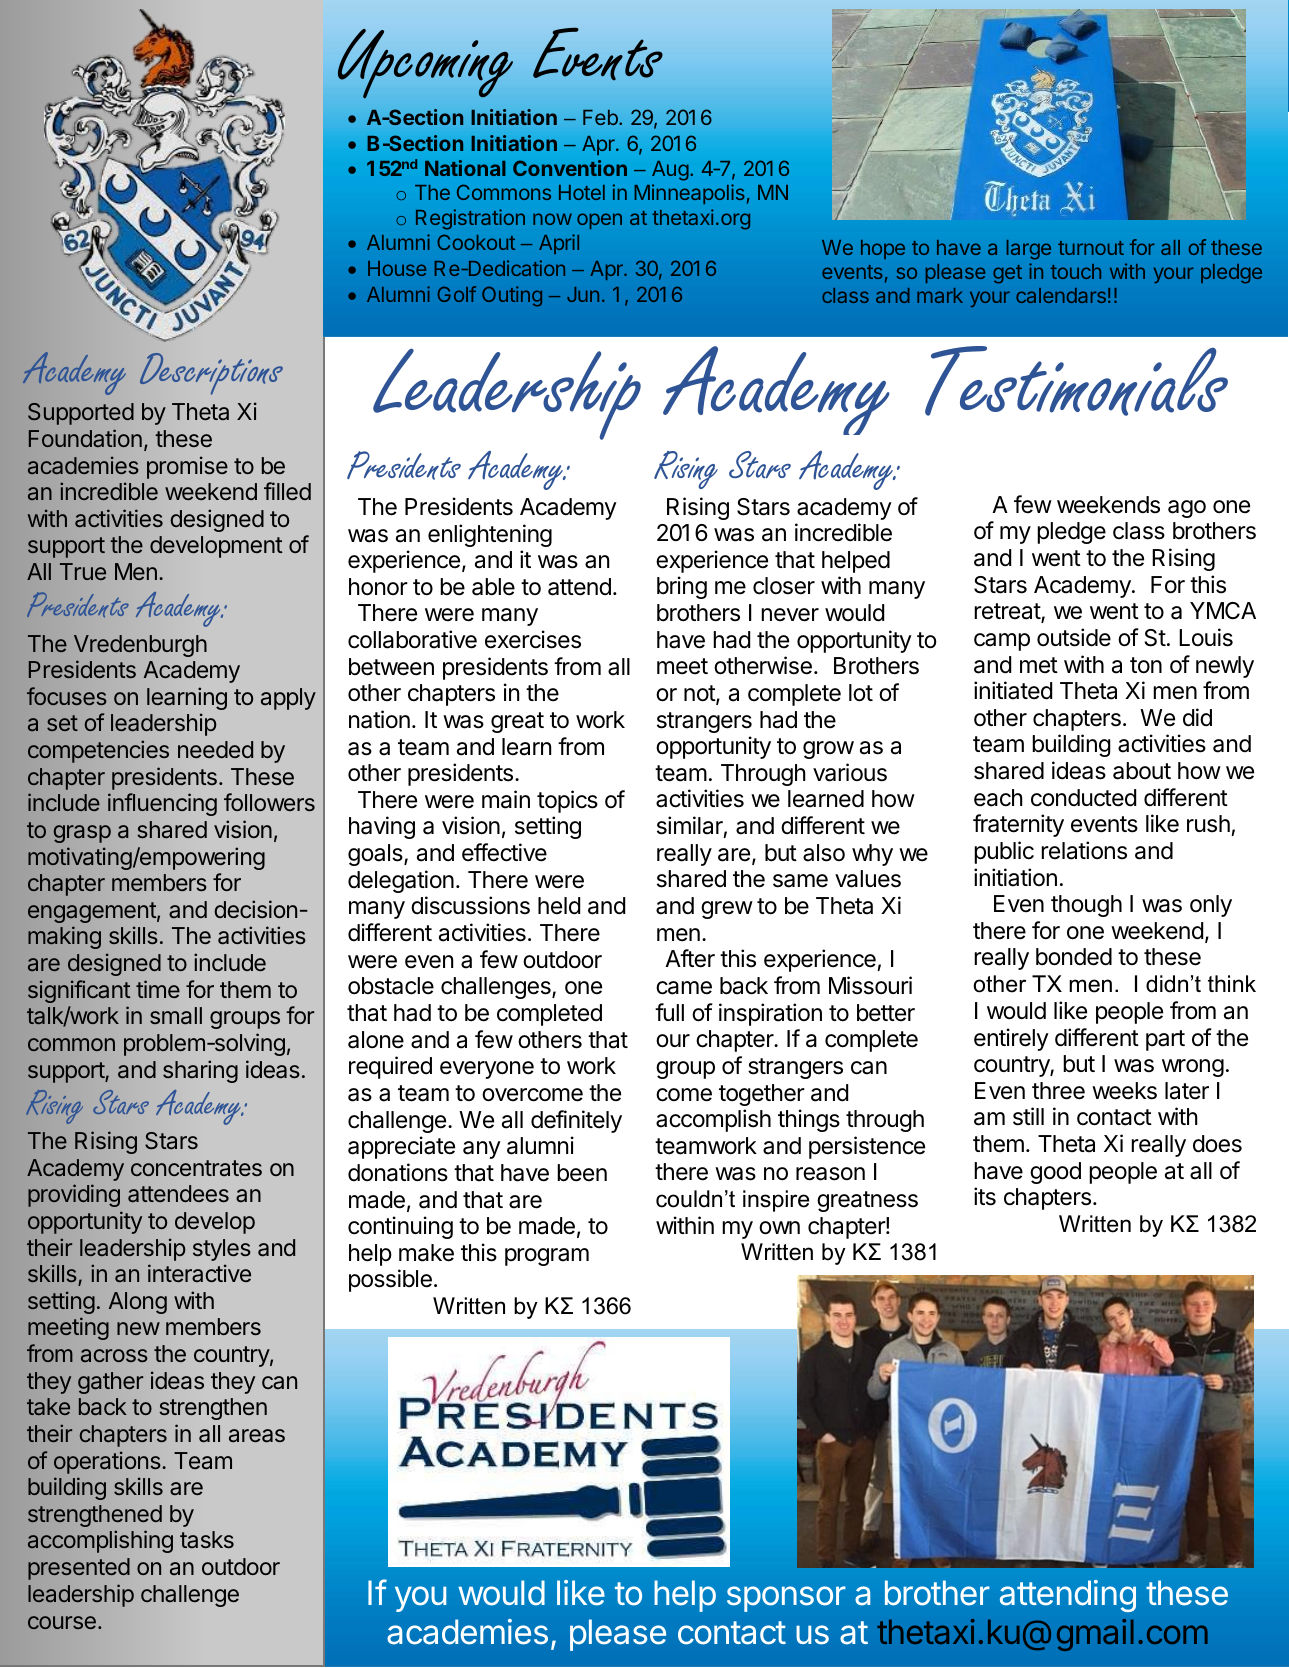  Describe the element at coordinates (601, 117) in the image. I see `Feb` at that location.
